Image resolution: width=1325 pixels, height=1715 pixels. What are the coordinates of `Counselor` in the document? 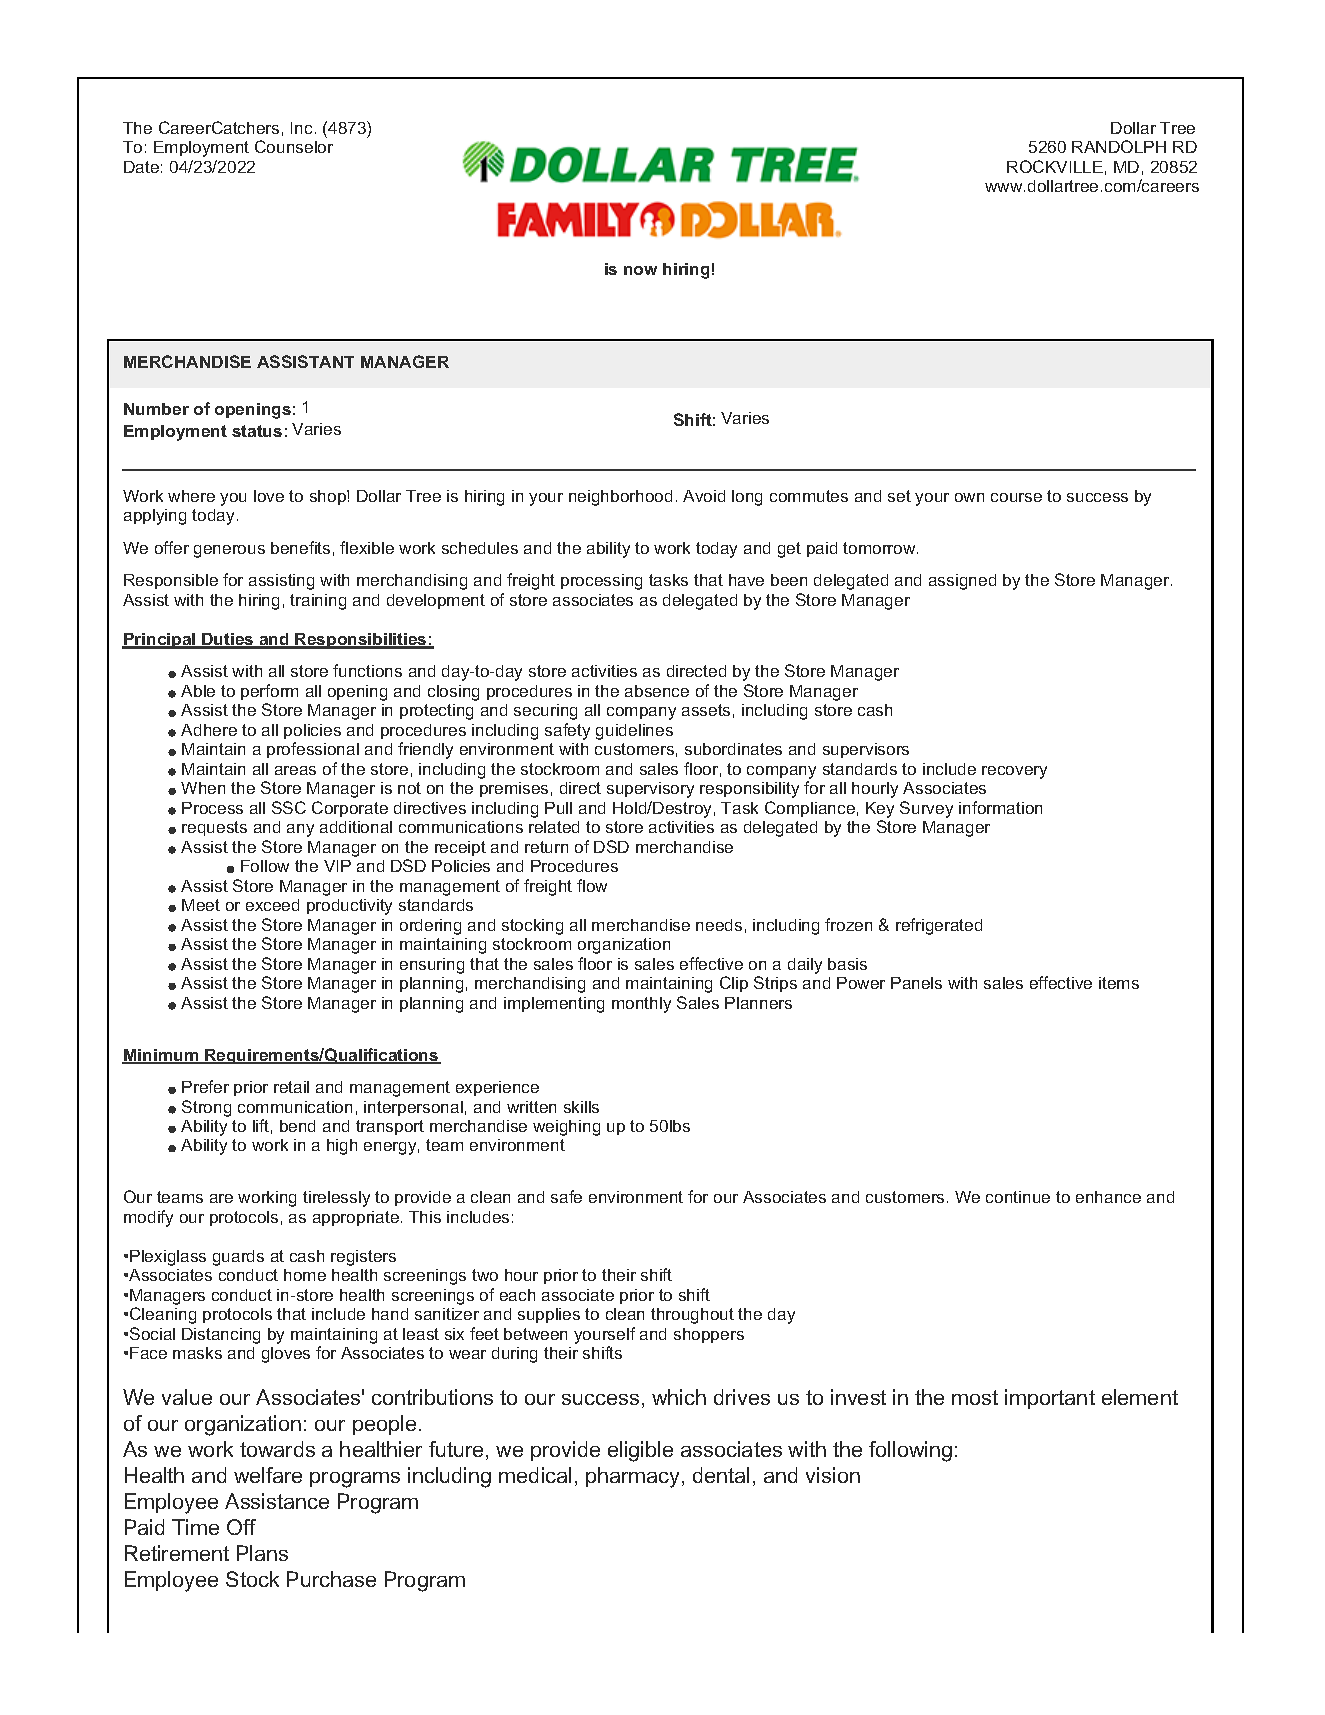 It's located at (294, 146).
